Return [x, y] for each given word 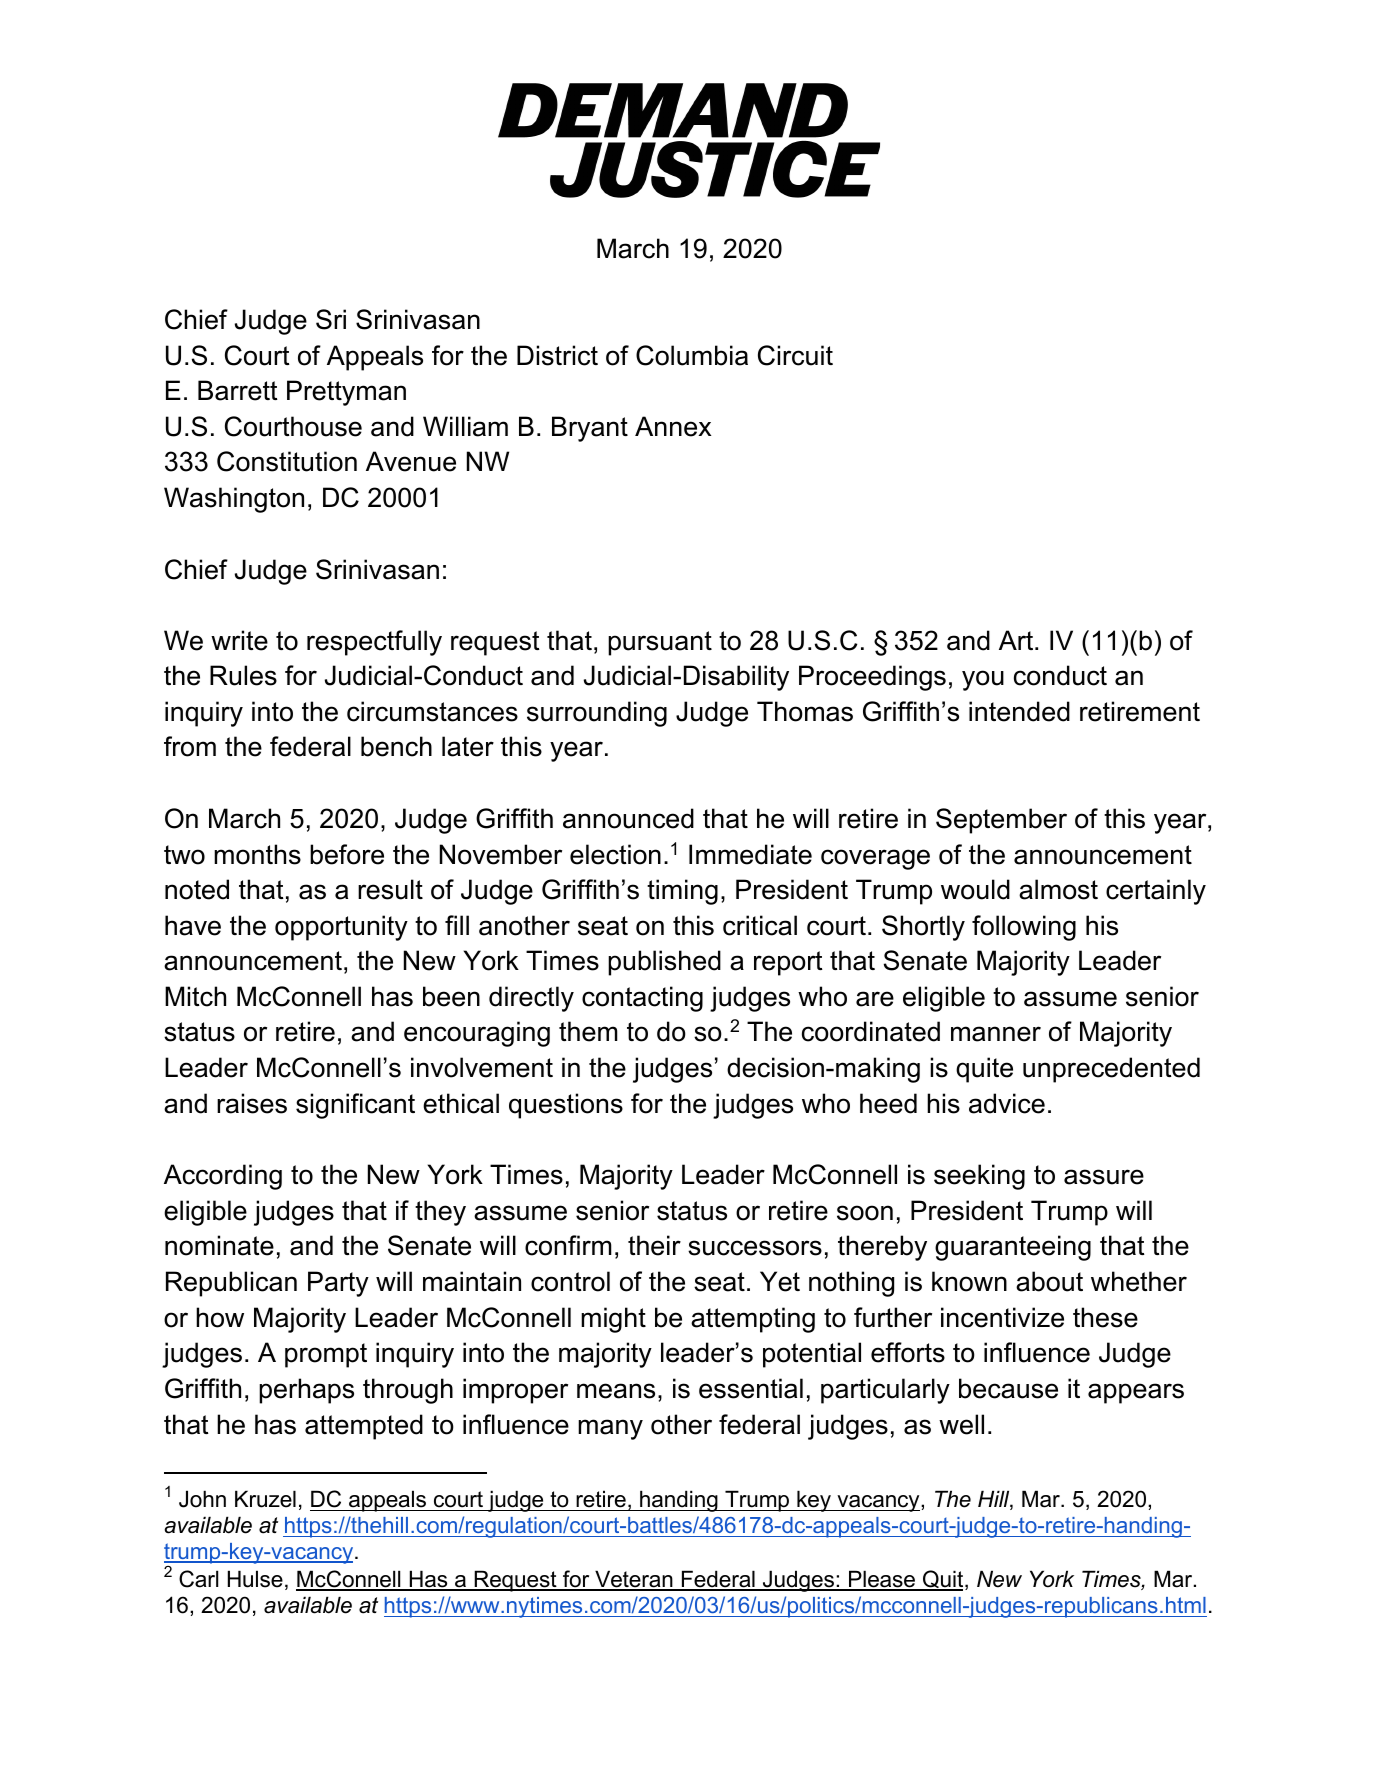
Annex [673, 426]
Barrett [238, 390]
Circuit [795, 355]
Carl [198, 1579]
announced [628, 818]
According [223, 1177]
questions [566, 1106]
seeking [979, 1177]
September [1001, 821]
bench [396, 746]
